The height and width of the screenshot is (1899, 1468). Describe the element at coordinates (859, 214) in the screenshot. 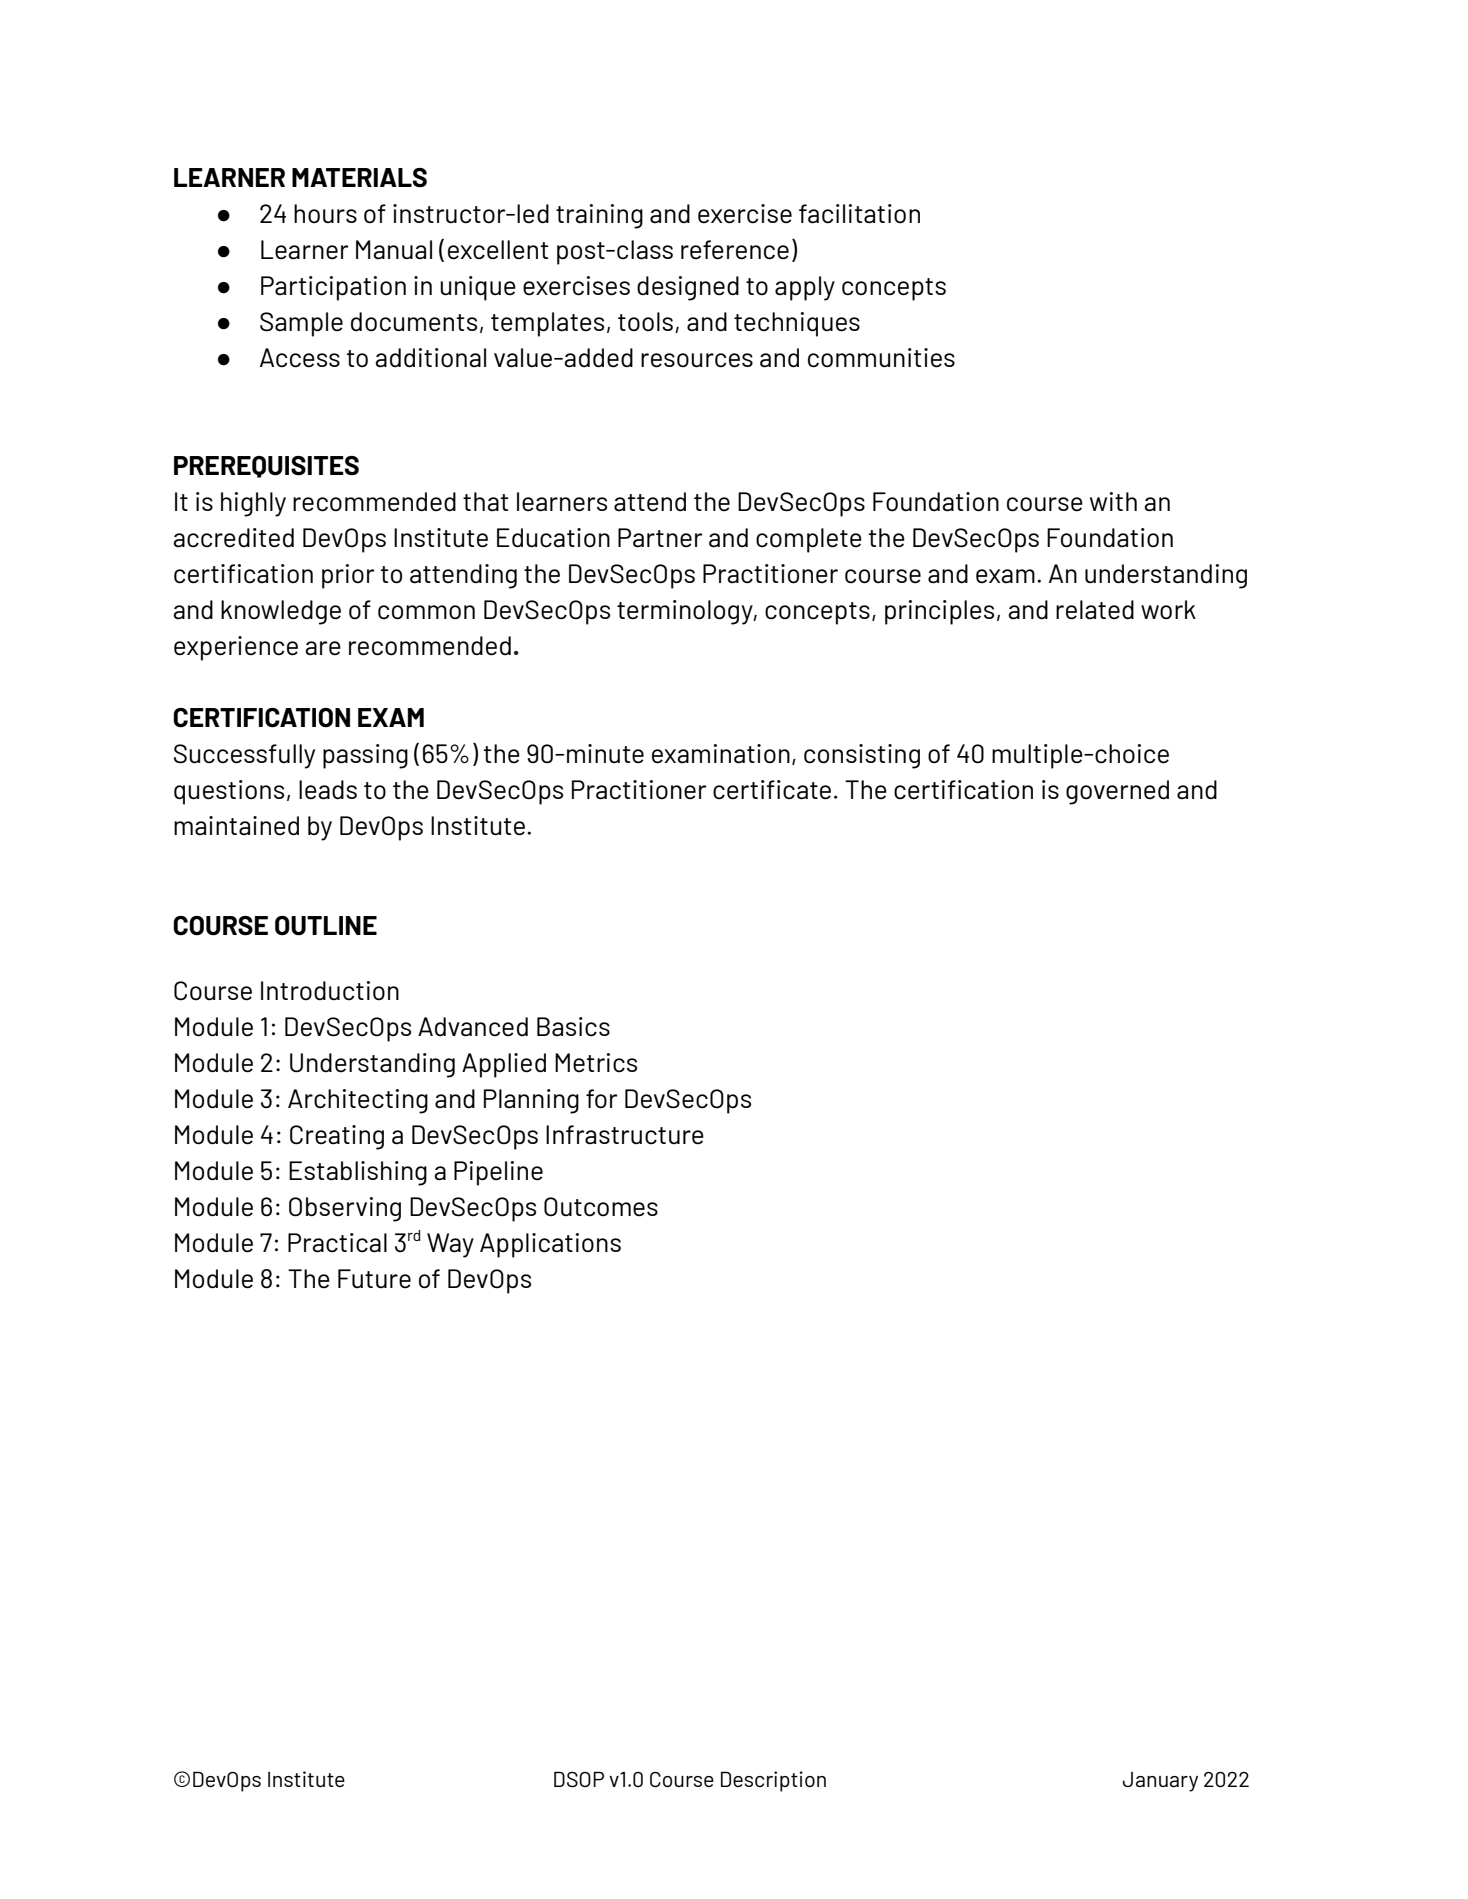

I see `facilitation` at that location.
